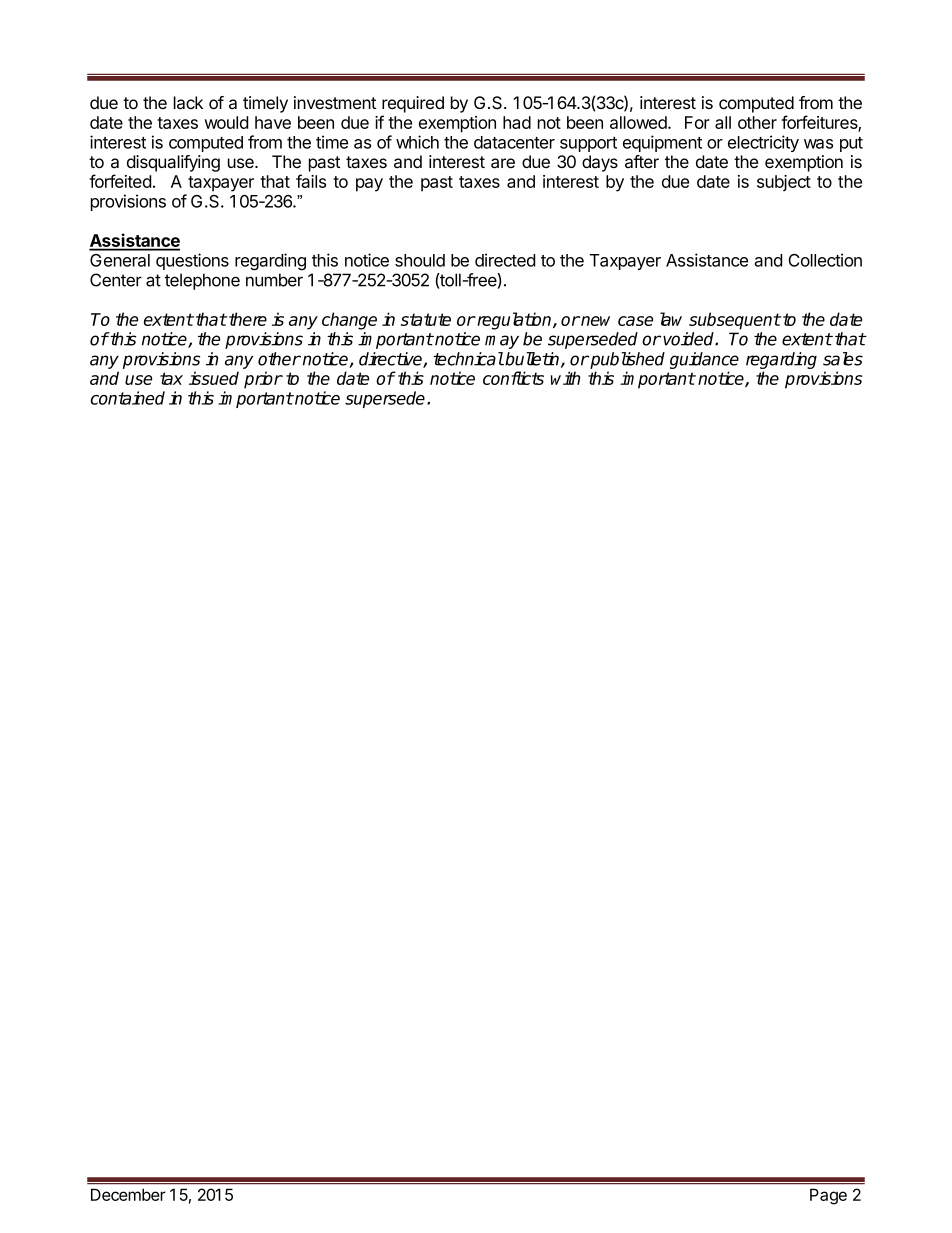 Image resolution: width=952 pixels, height=1233 pixels. I want to click on guidance, so click(704, 360).
